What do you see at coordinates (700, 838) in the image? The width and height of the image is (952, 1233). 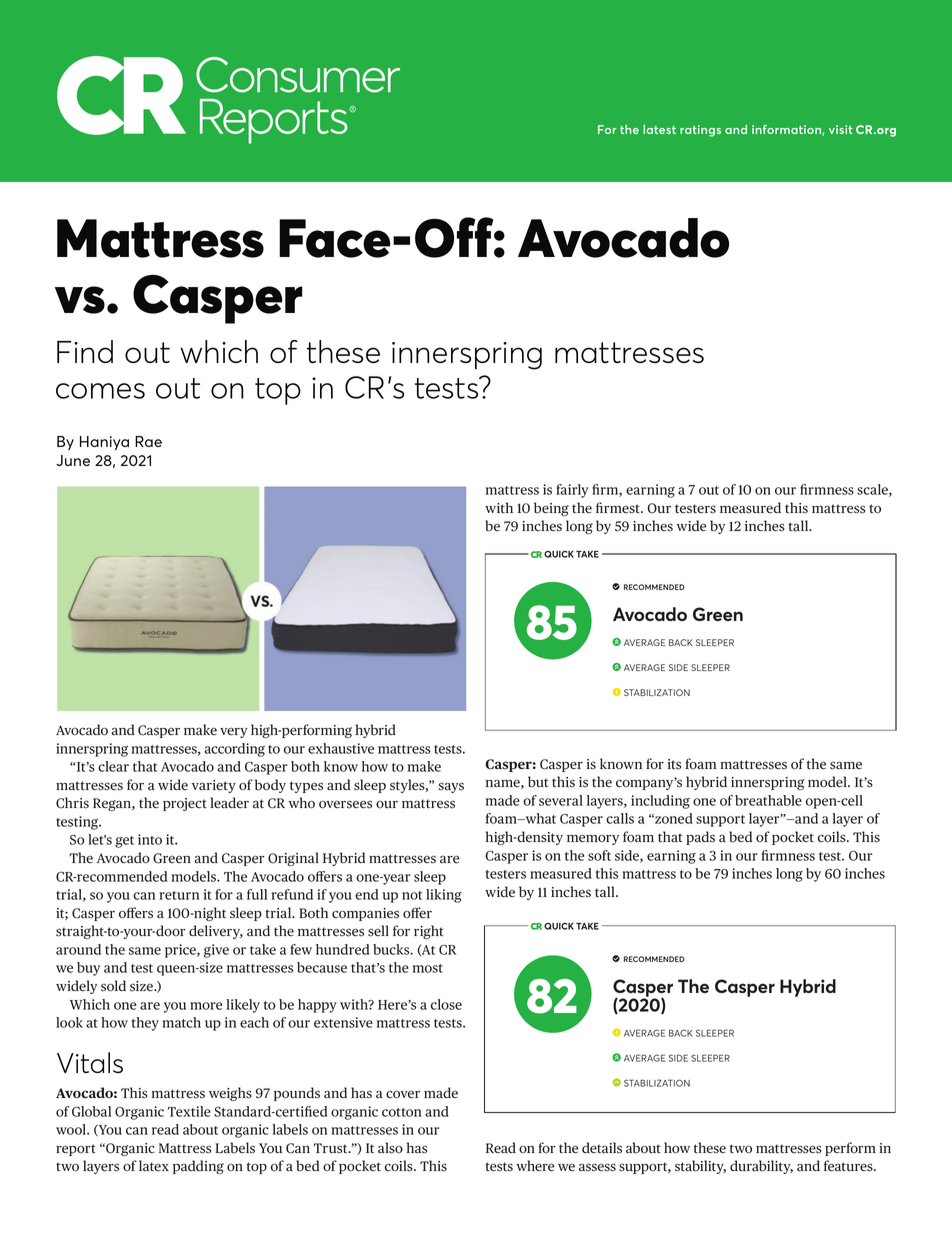 I see `pads` at bounding box center [700, 838].
